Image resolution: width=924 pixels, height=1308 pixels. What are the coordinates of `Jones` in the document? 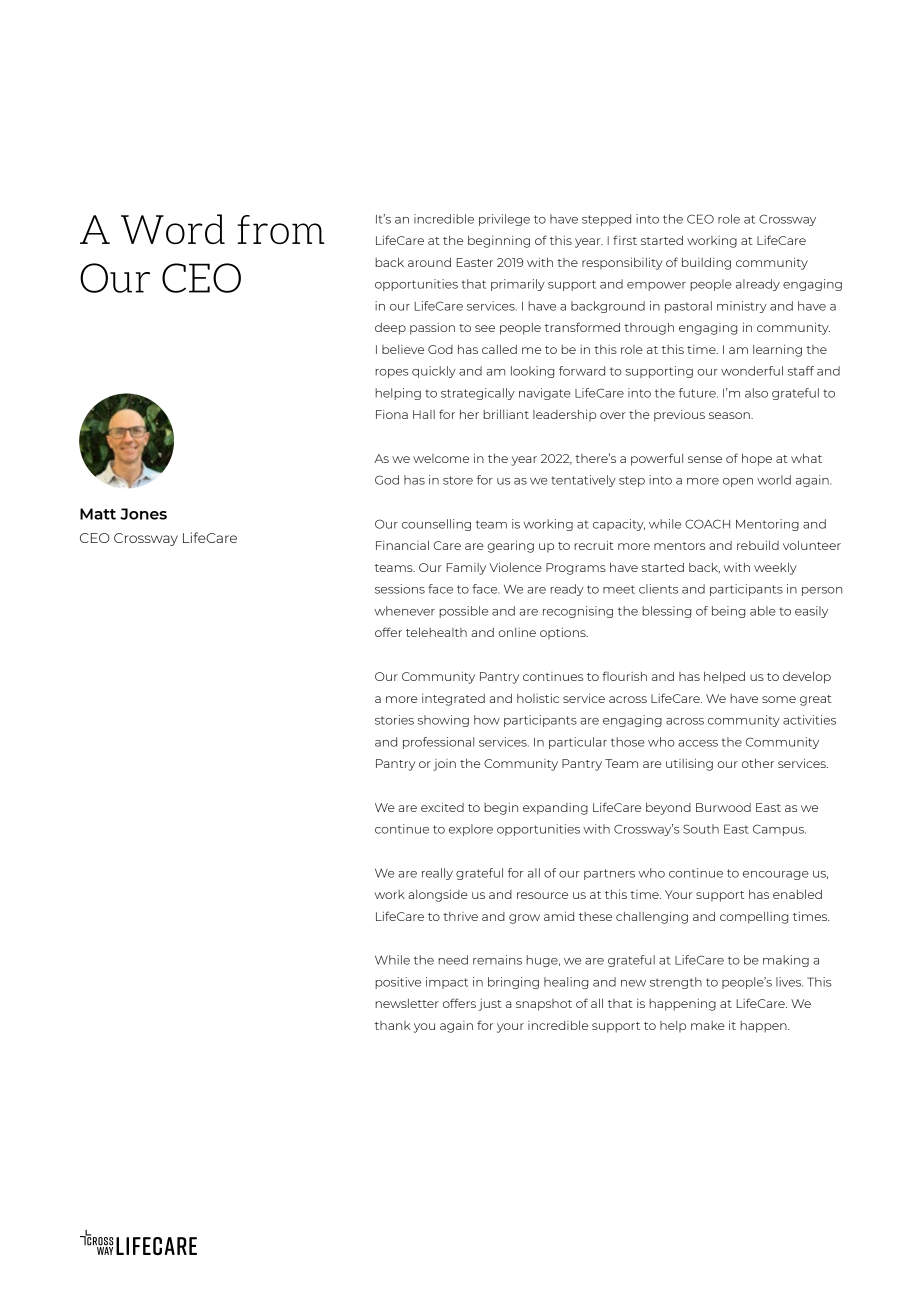 It's located at (143, 514).
